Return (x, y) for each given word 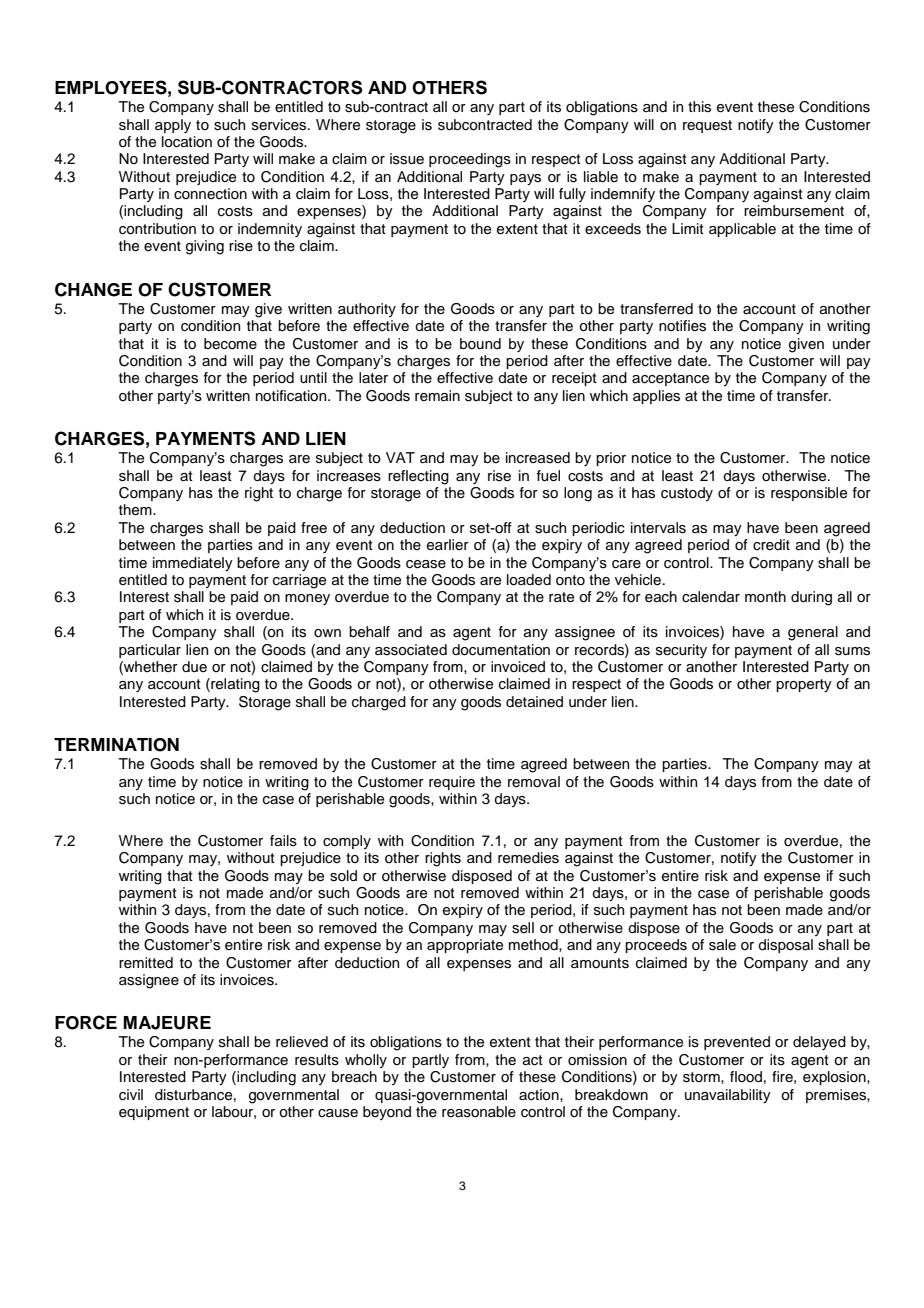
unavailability (728, 1096)
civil (131, 1095)
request (707, 126)
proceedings (470, 160)
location (187, 142)
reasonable (479, 1112)
